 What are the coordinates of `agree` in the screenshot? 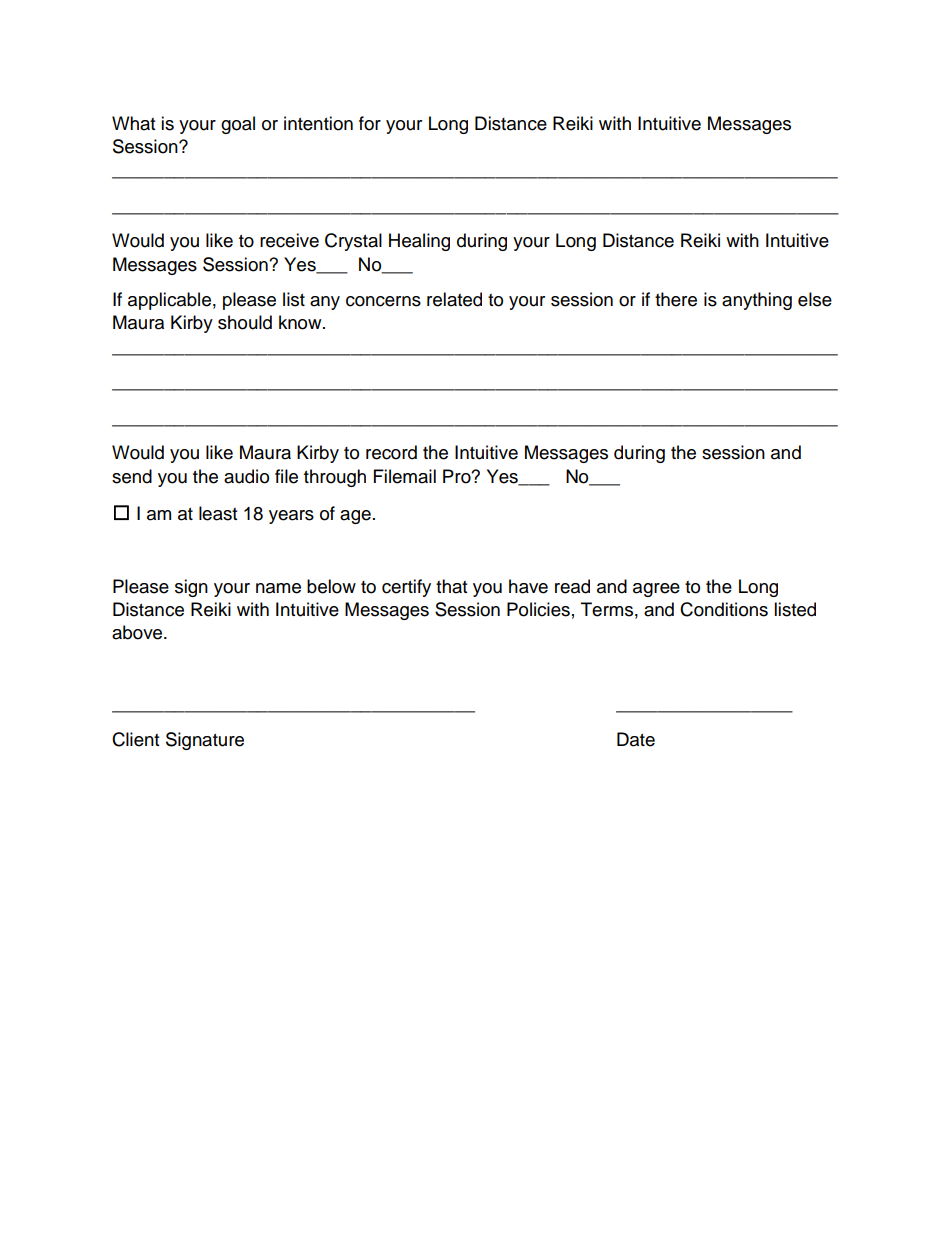 It's located at (656, 590).
